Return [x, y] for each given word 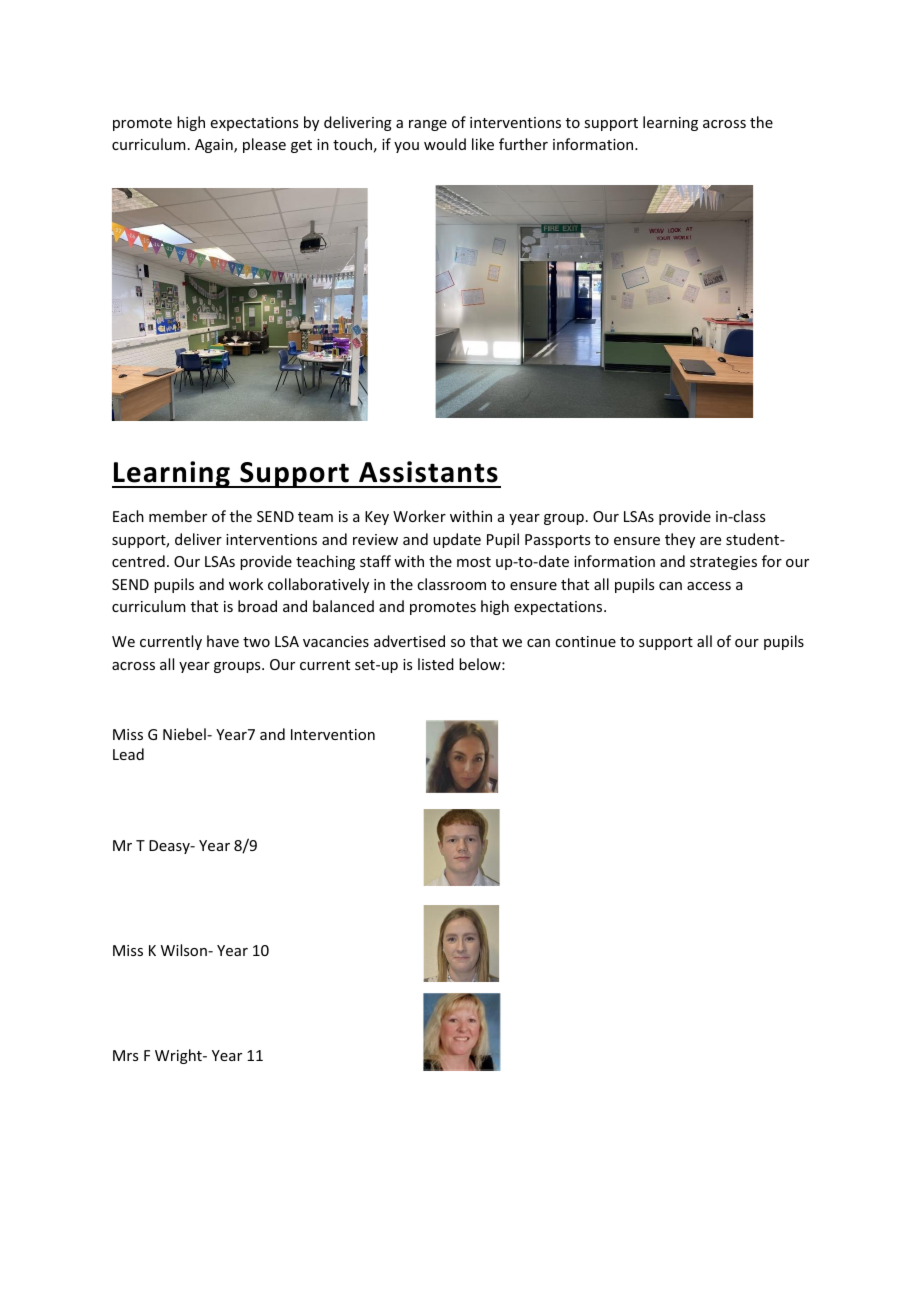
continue [585, 641]
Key [377, 518]
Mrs [125, 1055]
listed [436, 664]
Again [215, 146]
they [680, 540]
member [178, 516]
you [406, 147]
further [523, 144]
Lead [128, 754]
